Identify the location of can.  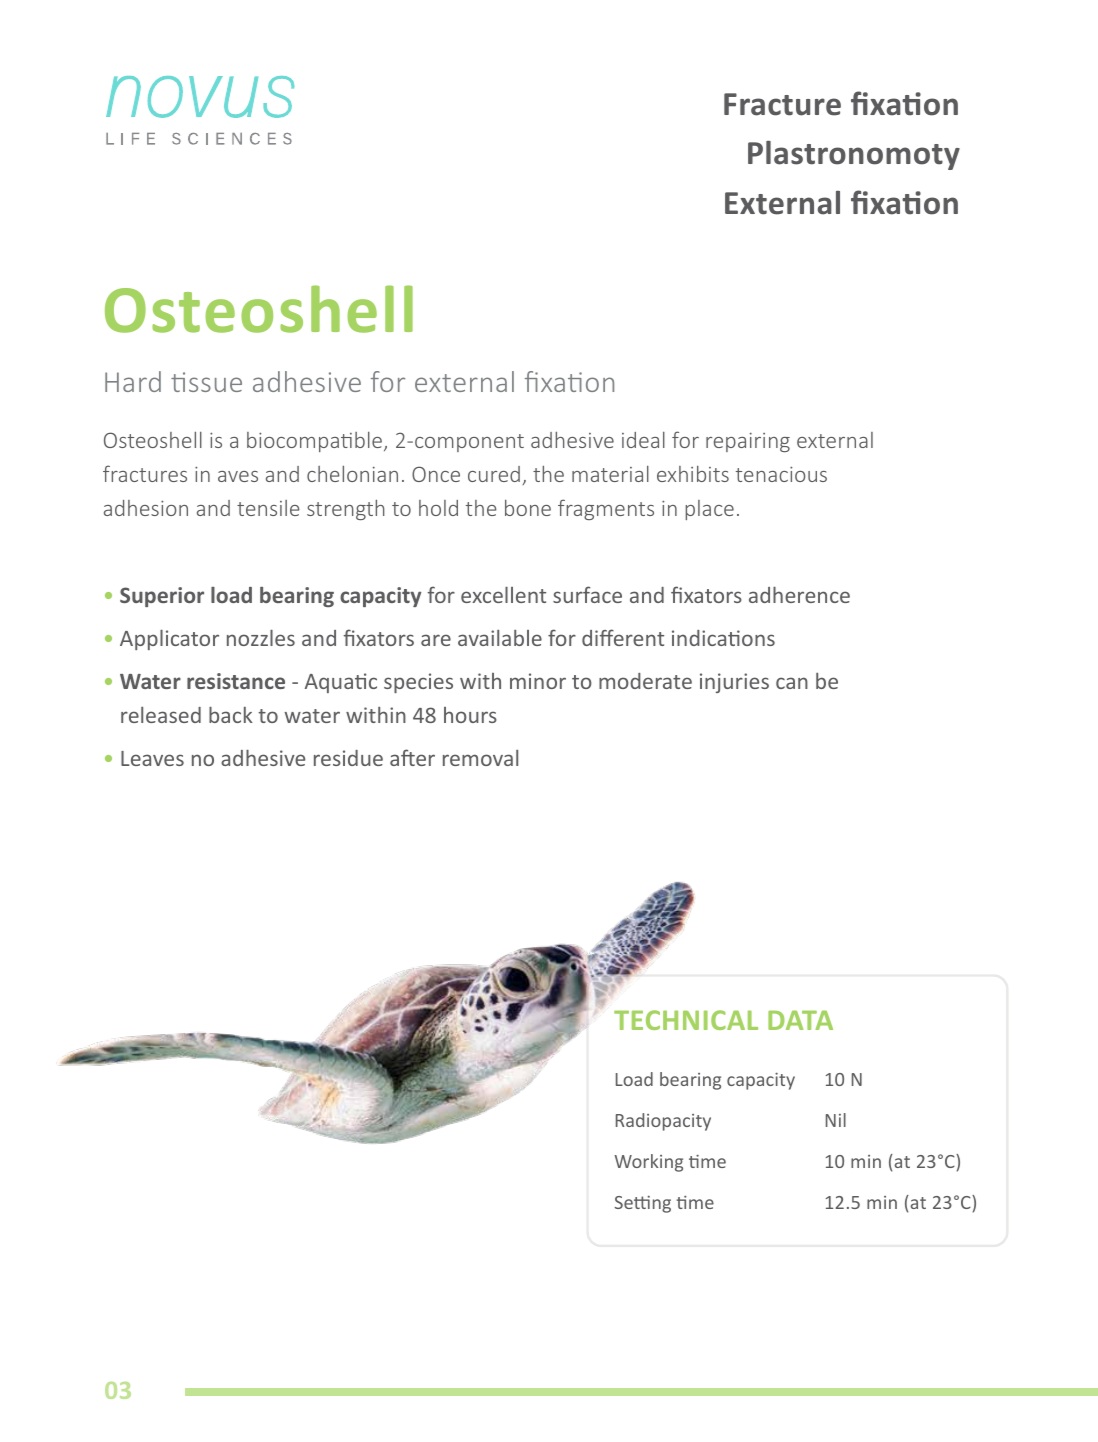
(792, 683).
